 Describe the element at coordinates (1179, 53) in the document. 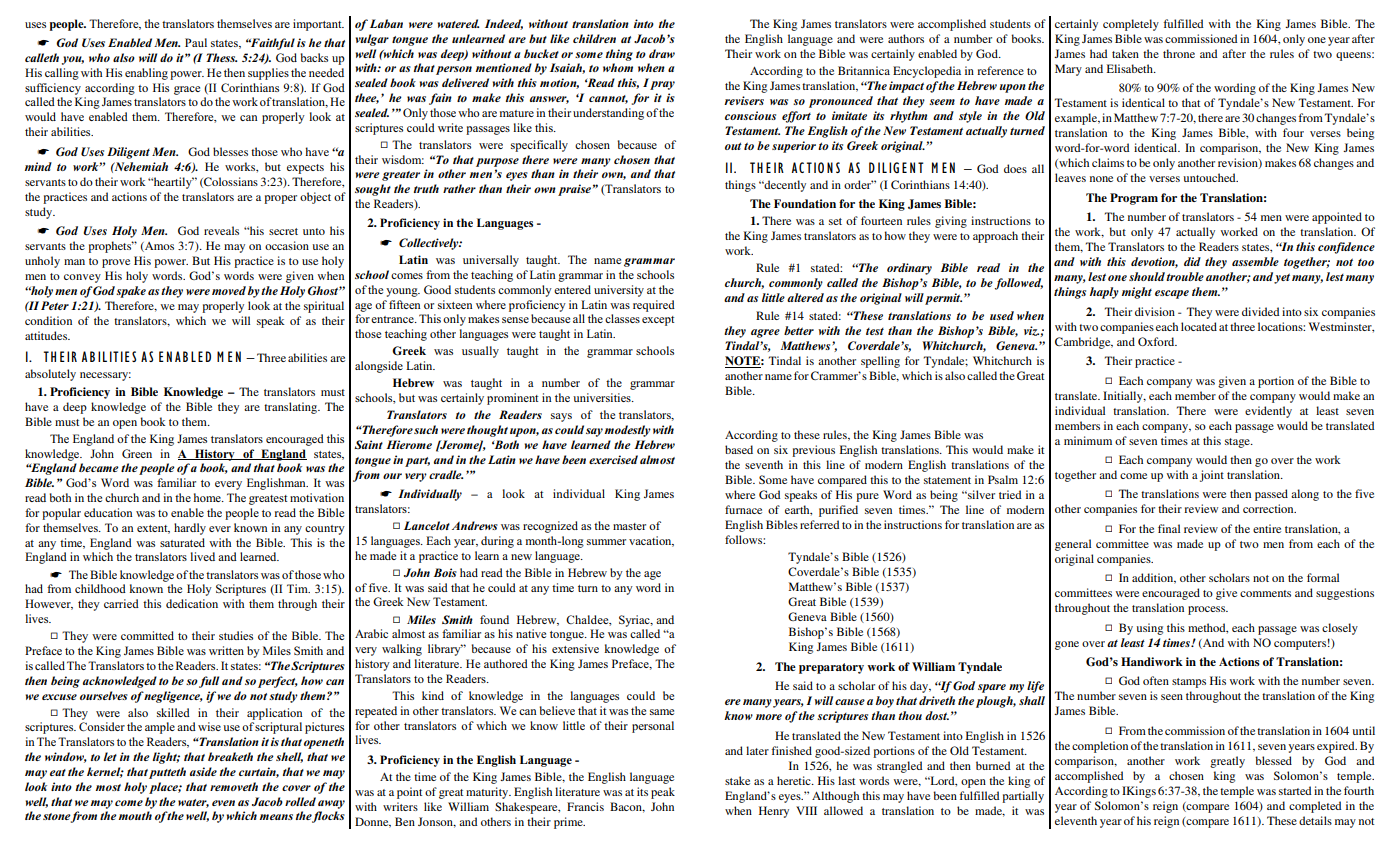

I see `throne` at that location.
